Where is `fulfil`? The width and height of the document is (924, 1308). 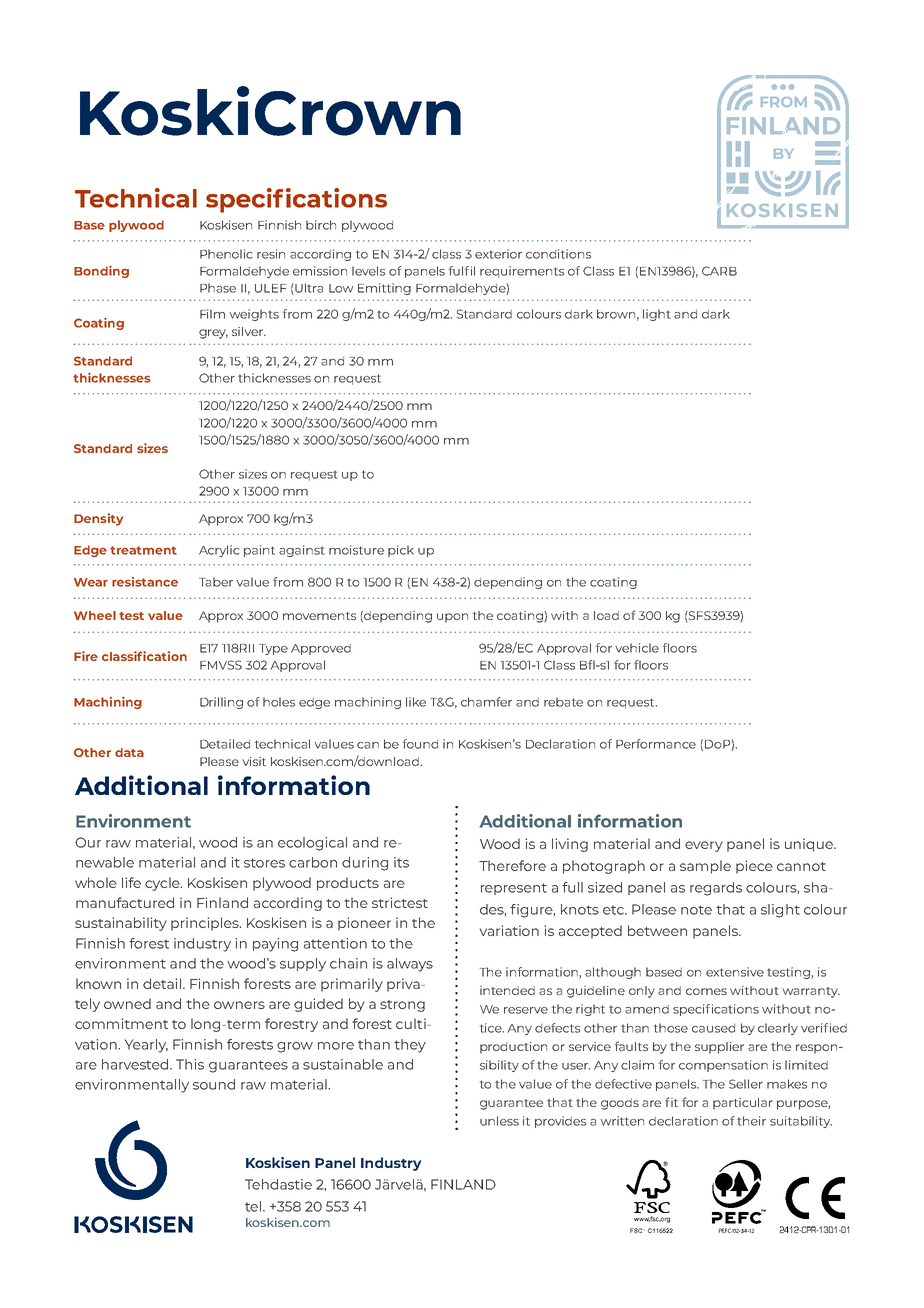 fulfil is located at coordinates (462, 271).
